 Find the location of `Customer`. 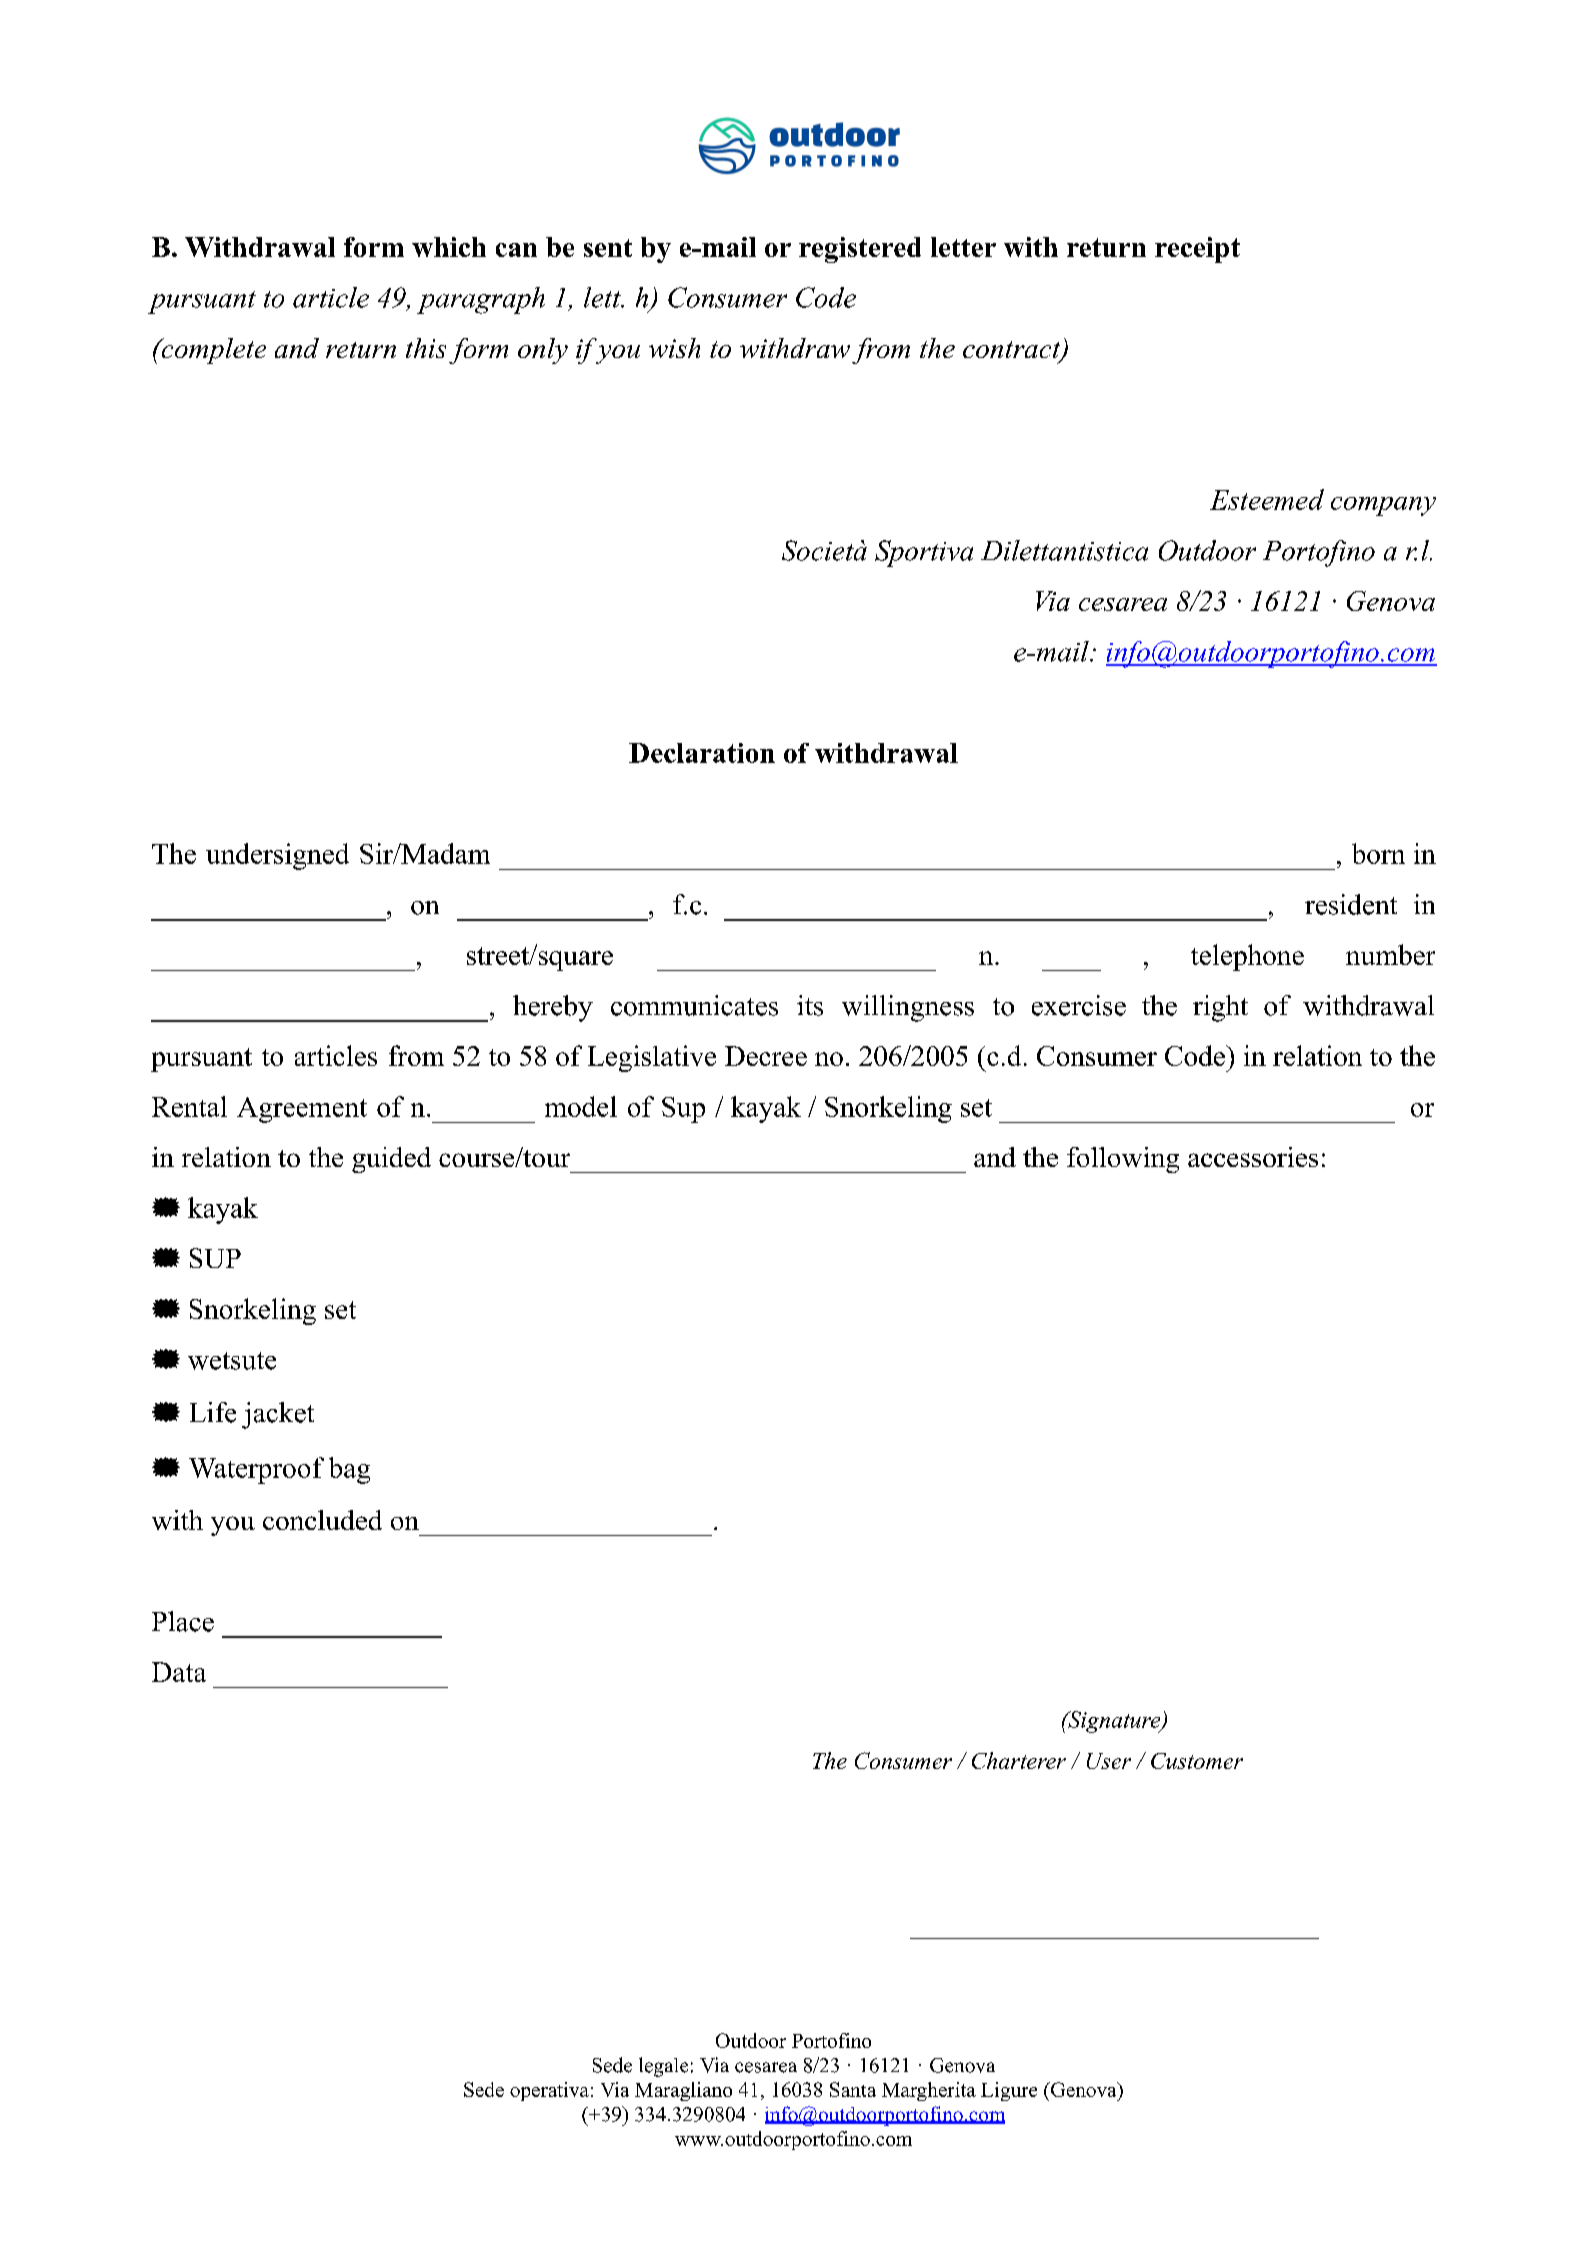

Customer is located at coordinates (1197, 1761).
